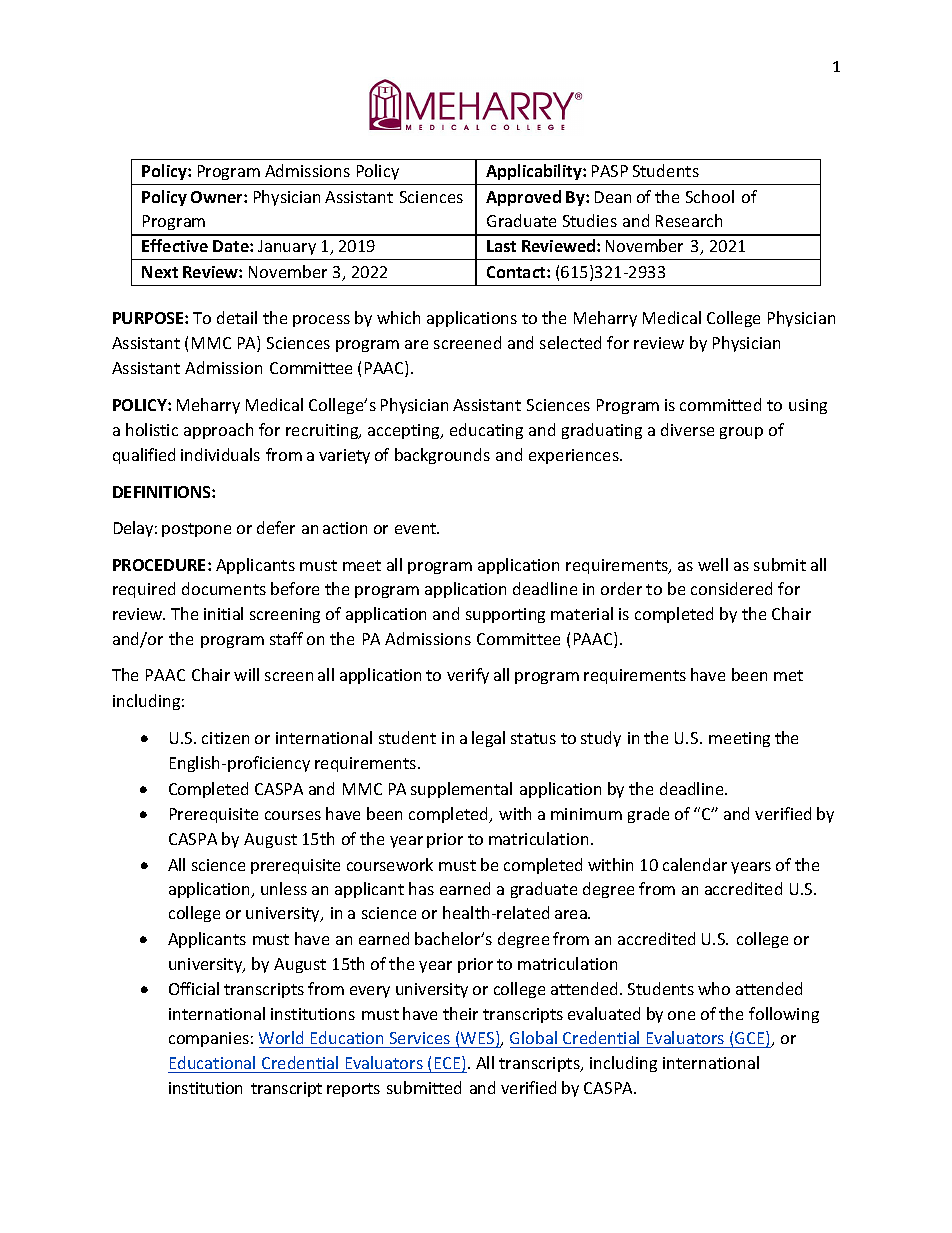 The width and height of the document is (952, 1233). Describe the element at coordinates (523, 198) in the document. I see `Approved` at that location.
